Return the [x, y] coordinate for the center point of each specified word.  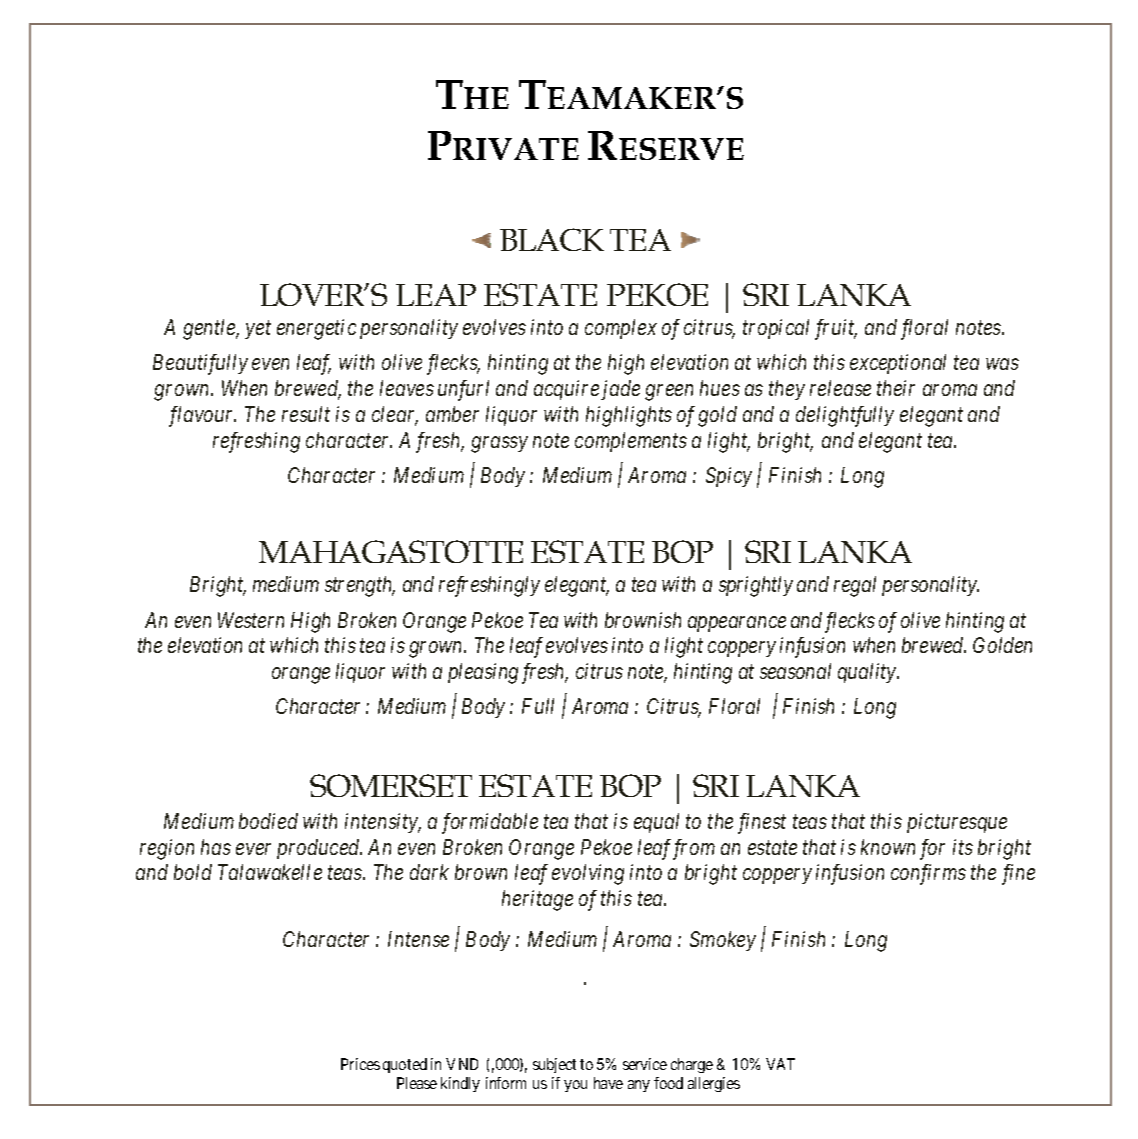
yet [258, 330]
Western [251, 620]
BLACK [552, 239]
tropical [776, 329]
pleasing [483, 673]
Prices [360, 1064]
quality [868, 673]
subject [554, 1065]
